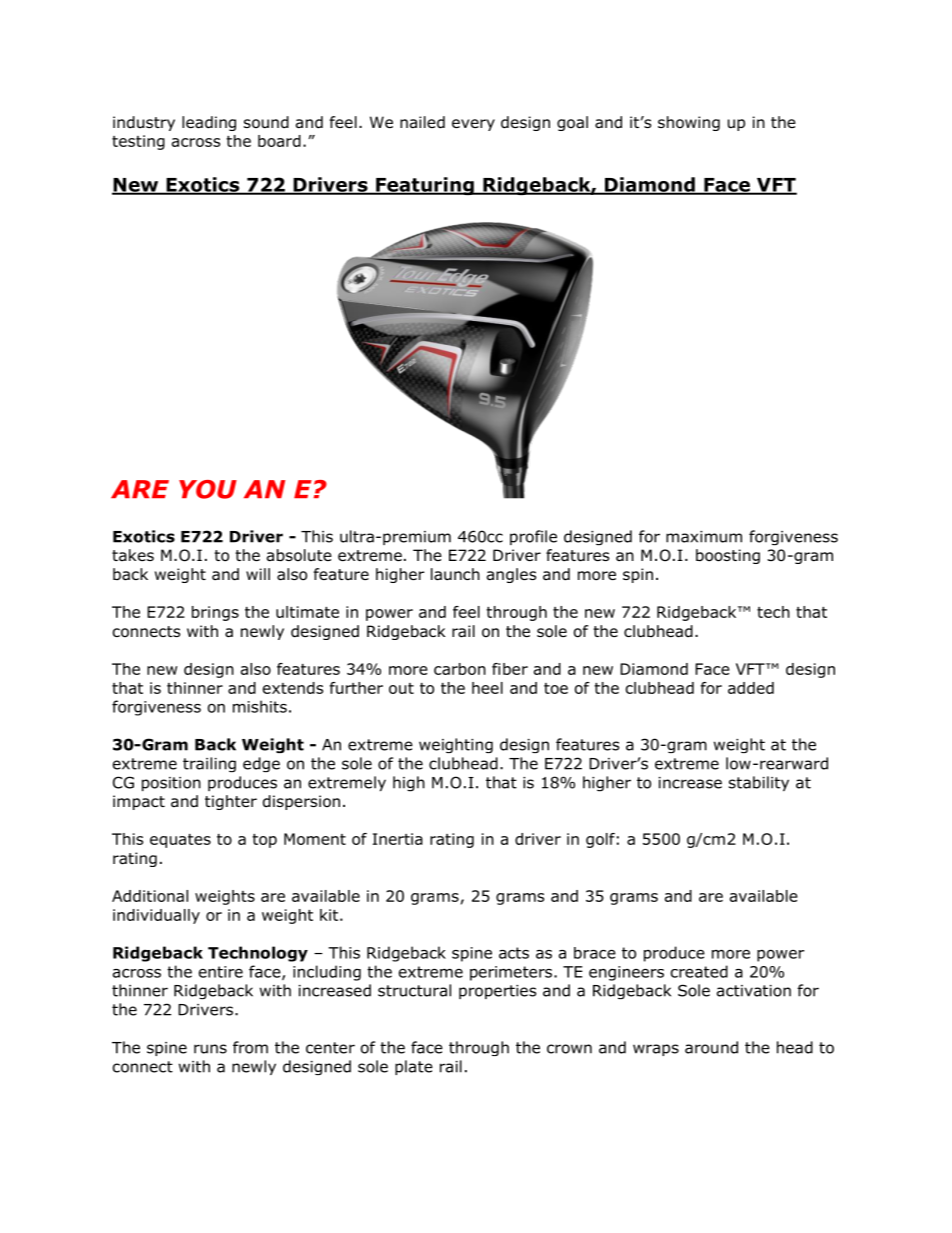  What do you see at coordinates (414, 1067) in the screenshot?
I see `plate` at bounding box center [414, 1067].
